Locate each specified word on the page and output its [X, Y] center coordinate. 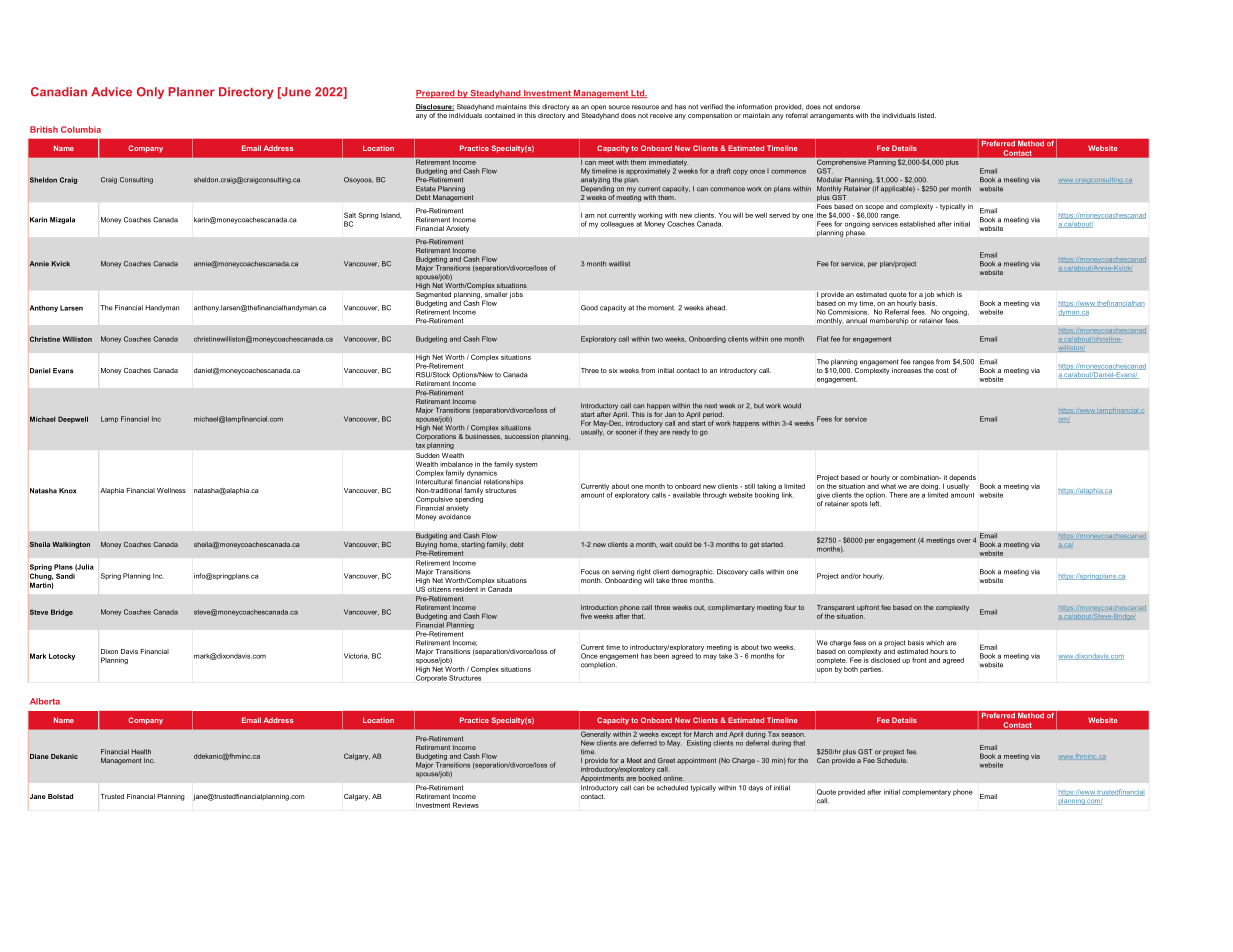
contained [500, 115]
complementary [926, 792]
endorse [847, 107]
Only [150, 93]
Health [141, 752]
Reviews [466, 805]
